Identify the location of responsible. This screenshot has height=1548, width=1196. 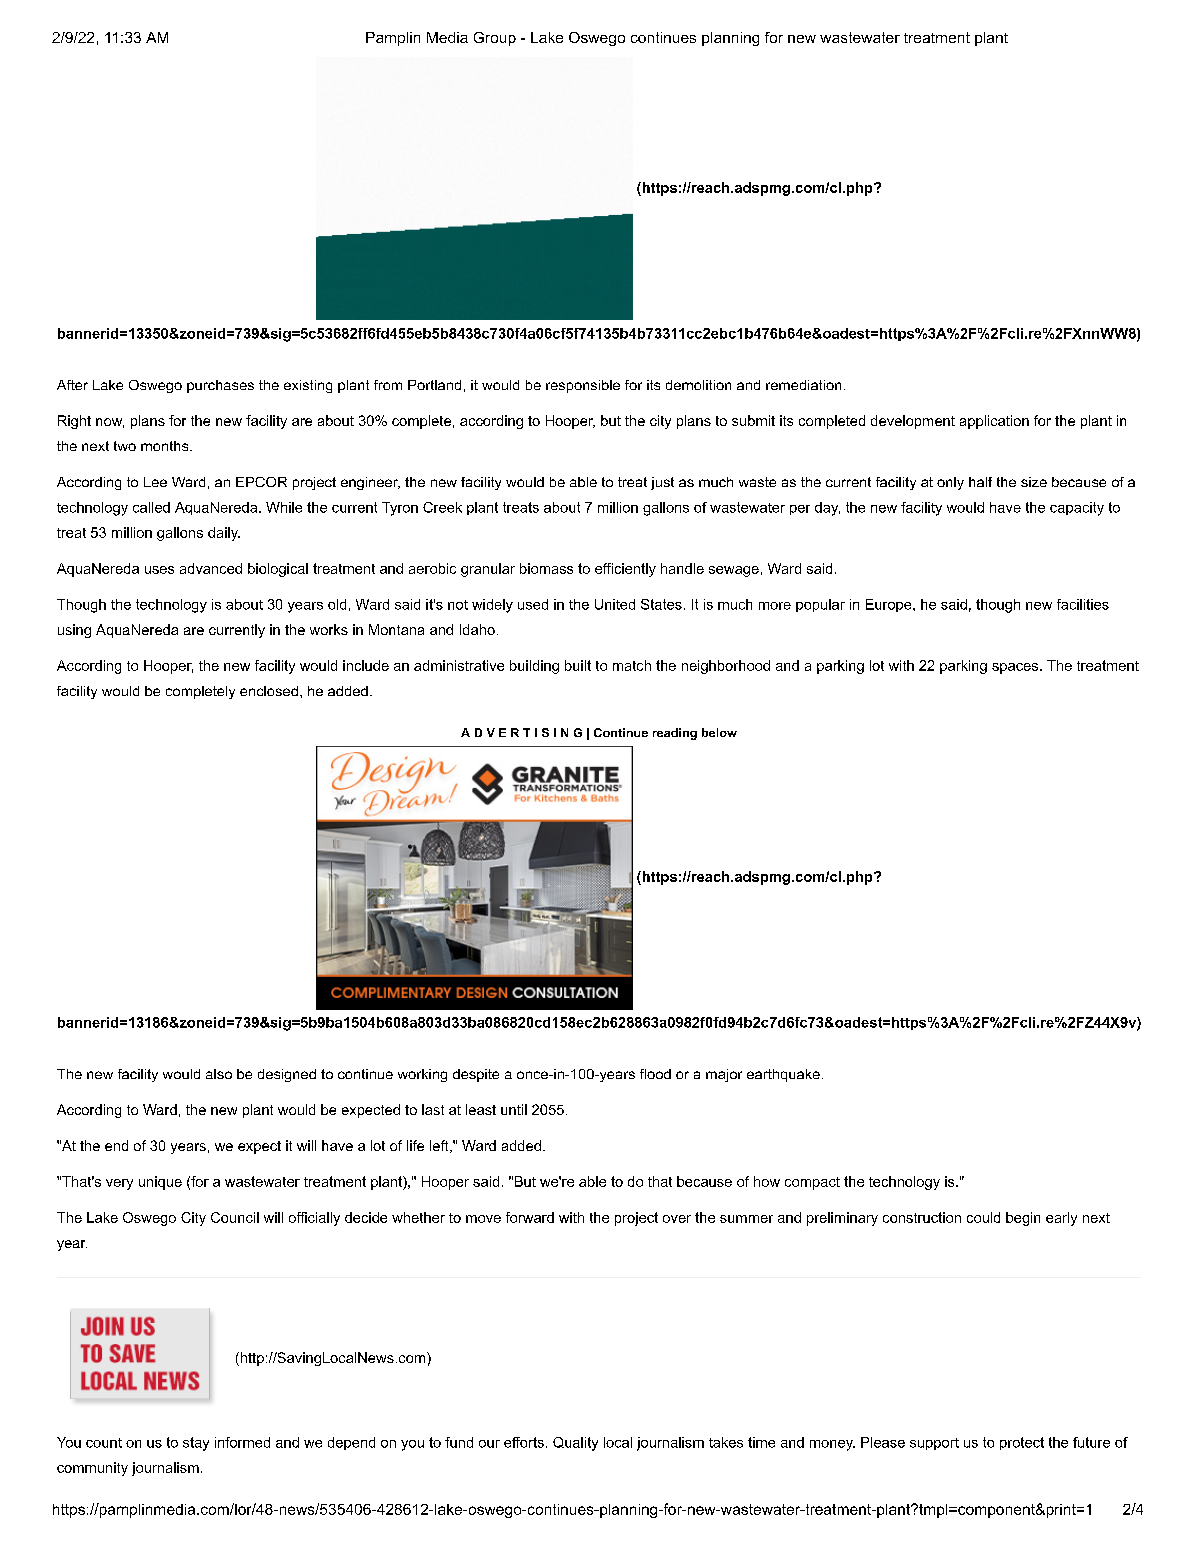
(583, 386).
